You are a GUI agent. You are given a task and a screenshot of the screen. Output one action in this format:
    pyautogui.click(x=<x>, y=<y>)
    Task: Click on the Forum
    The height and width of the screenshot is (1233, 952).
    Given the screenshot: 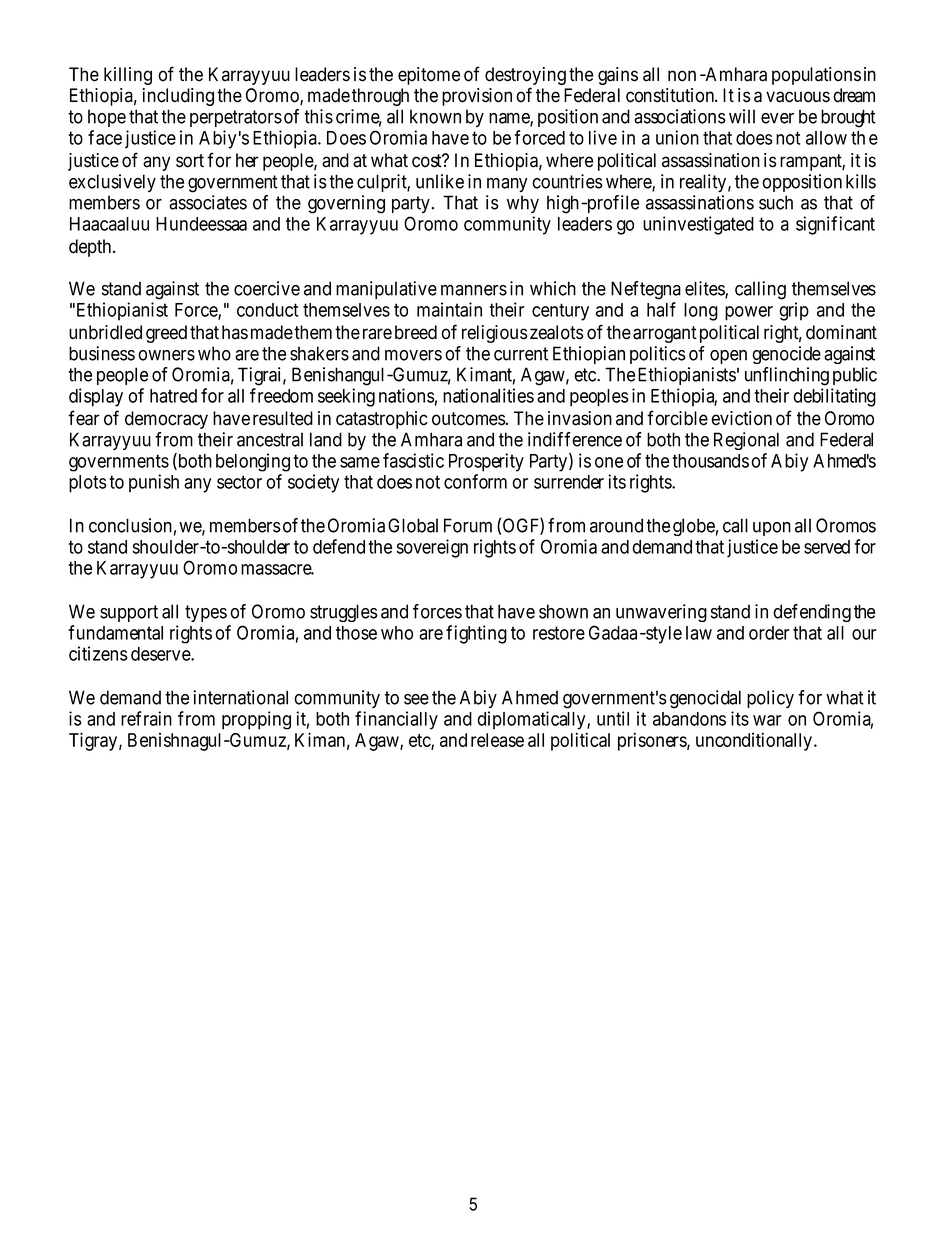 What is the action you would take?
    pyautogui.click(x=468, y=525)
